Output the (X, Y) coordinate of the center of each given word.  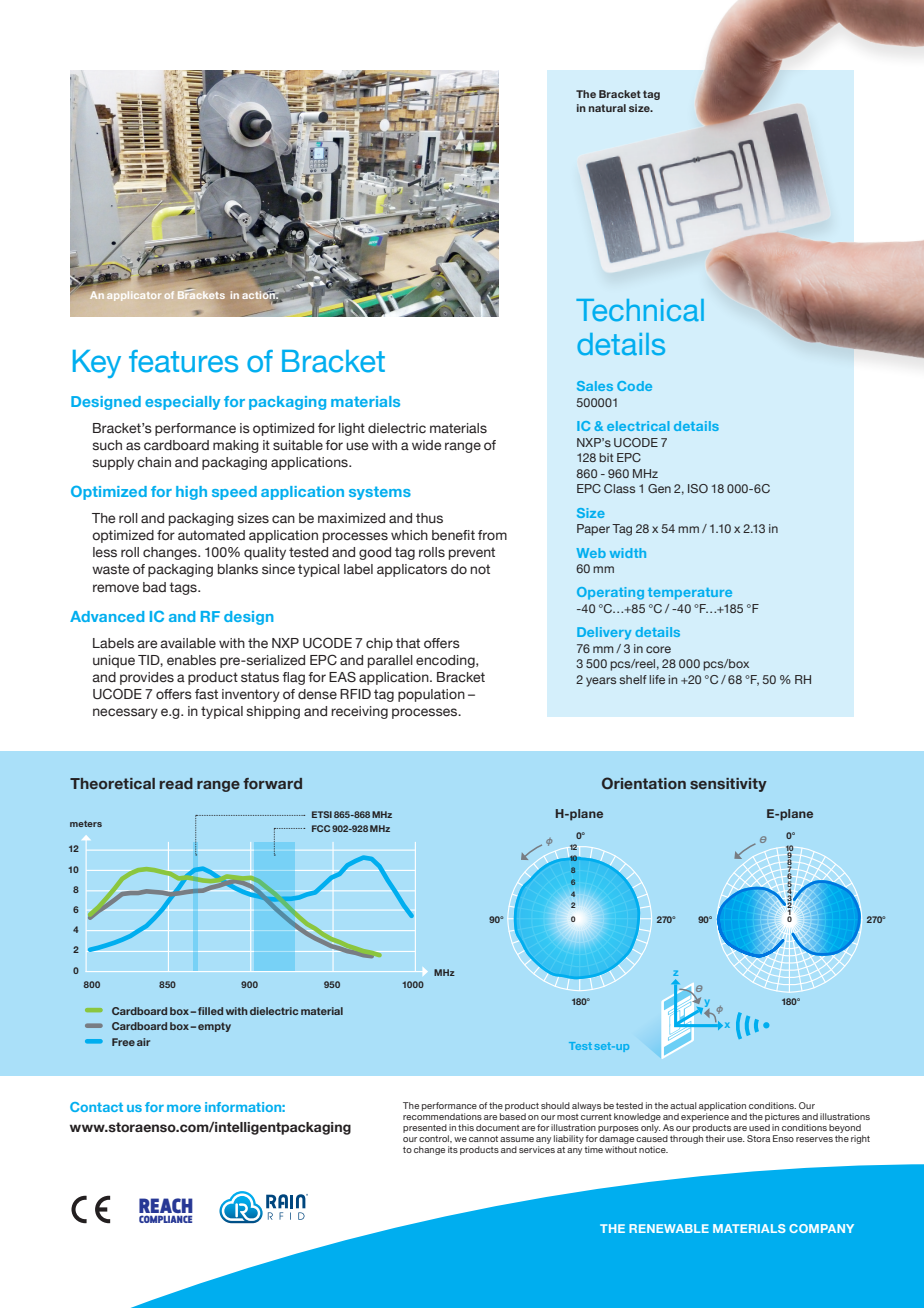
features (183, 361)
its (453, 1149)
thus (429, 518)
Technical (640, 310)
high (191, 493)
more (184, 1108)
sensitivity (728, 785)
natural (607, 108)
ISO (698, 488)
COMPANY (821, 1228)
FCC (321, 828)
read (176, 783)
